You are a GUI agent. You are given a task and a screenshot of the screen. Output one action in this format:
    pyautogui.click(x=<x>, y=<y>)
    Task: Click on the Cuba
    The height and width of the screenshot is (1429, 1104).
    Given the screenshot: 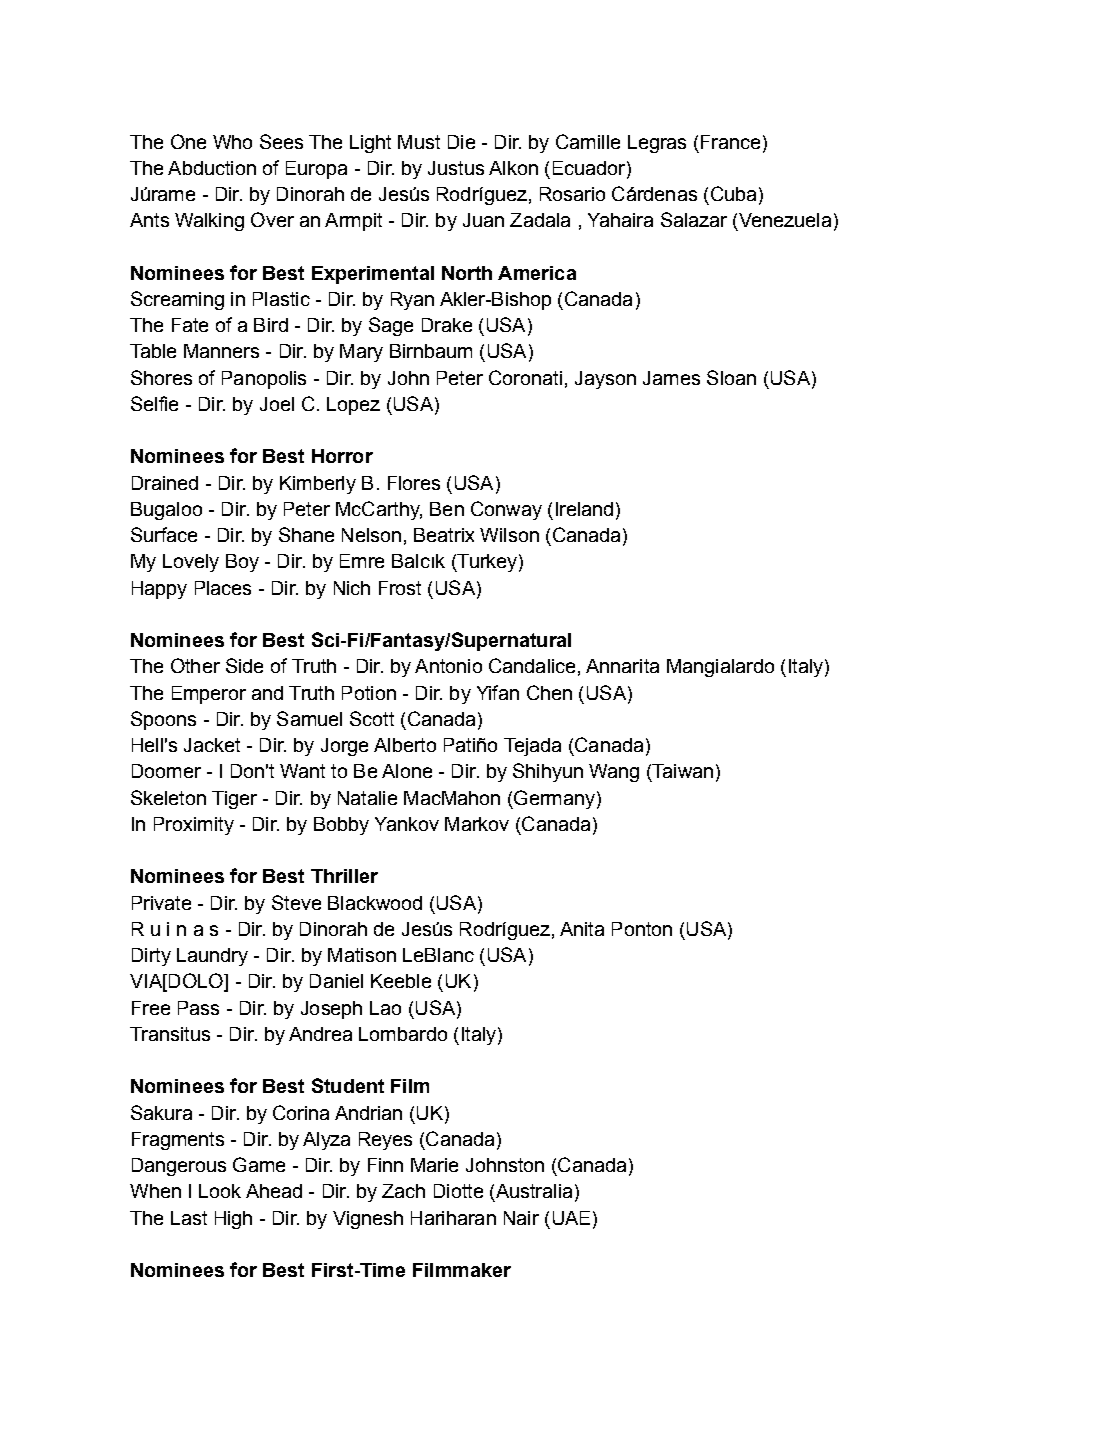 What is the action you would take?
    pyautogui.click(x=733, y=193)
